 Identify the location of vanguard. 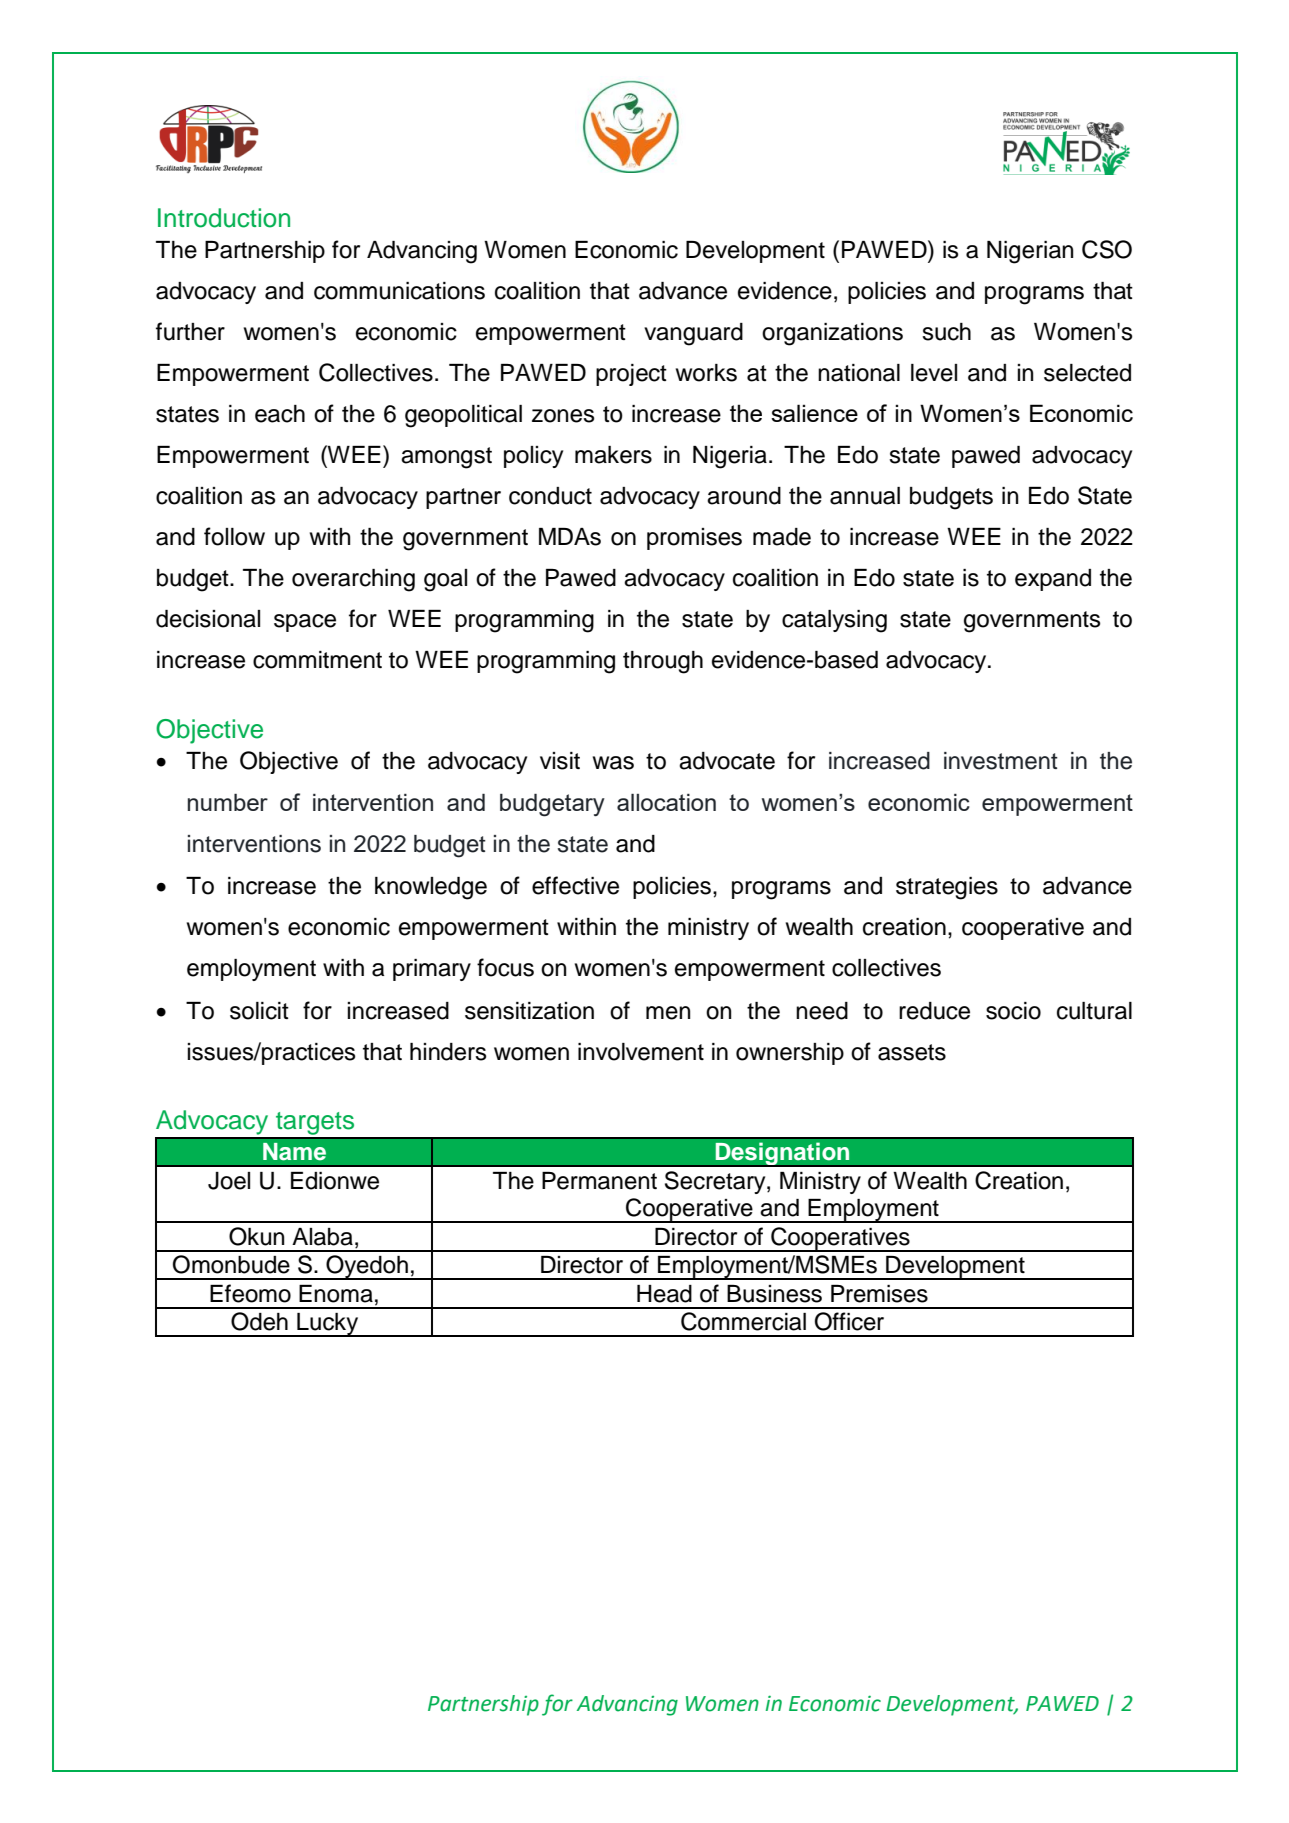
(693, 334).
